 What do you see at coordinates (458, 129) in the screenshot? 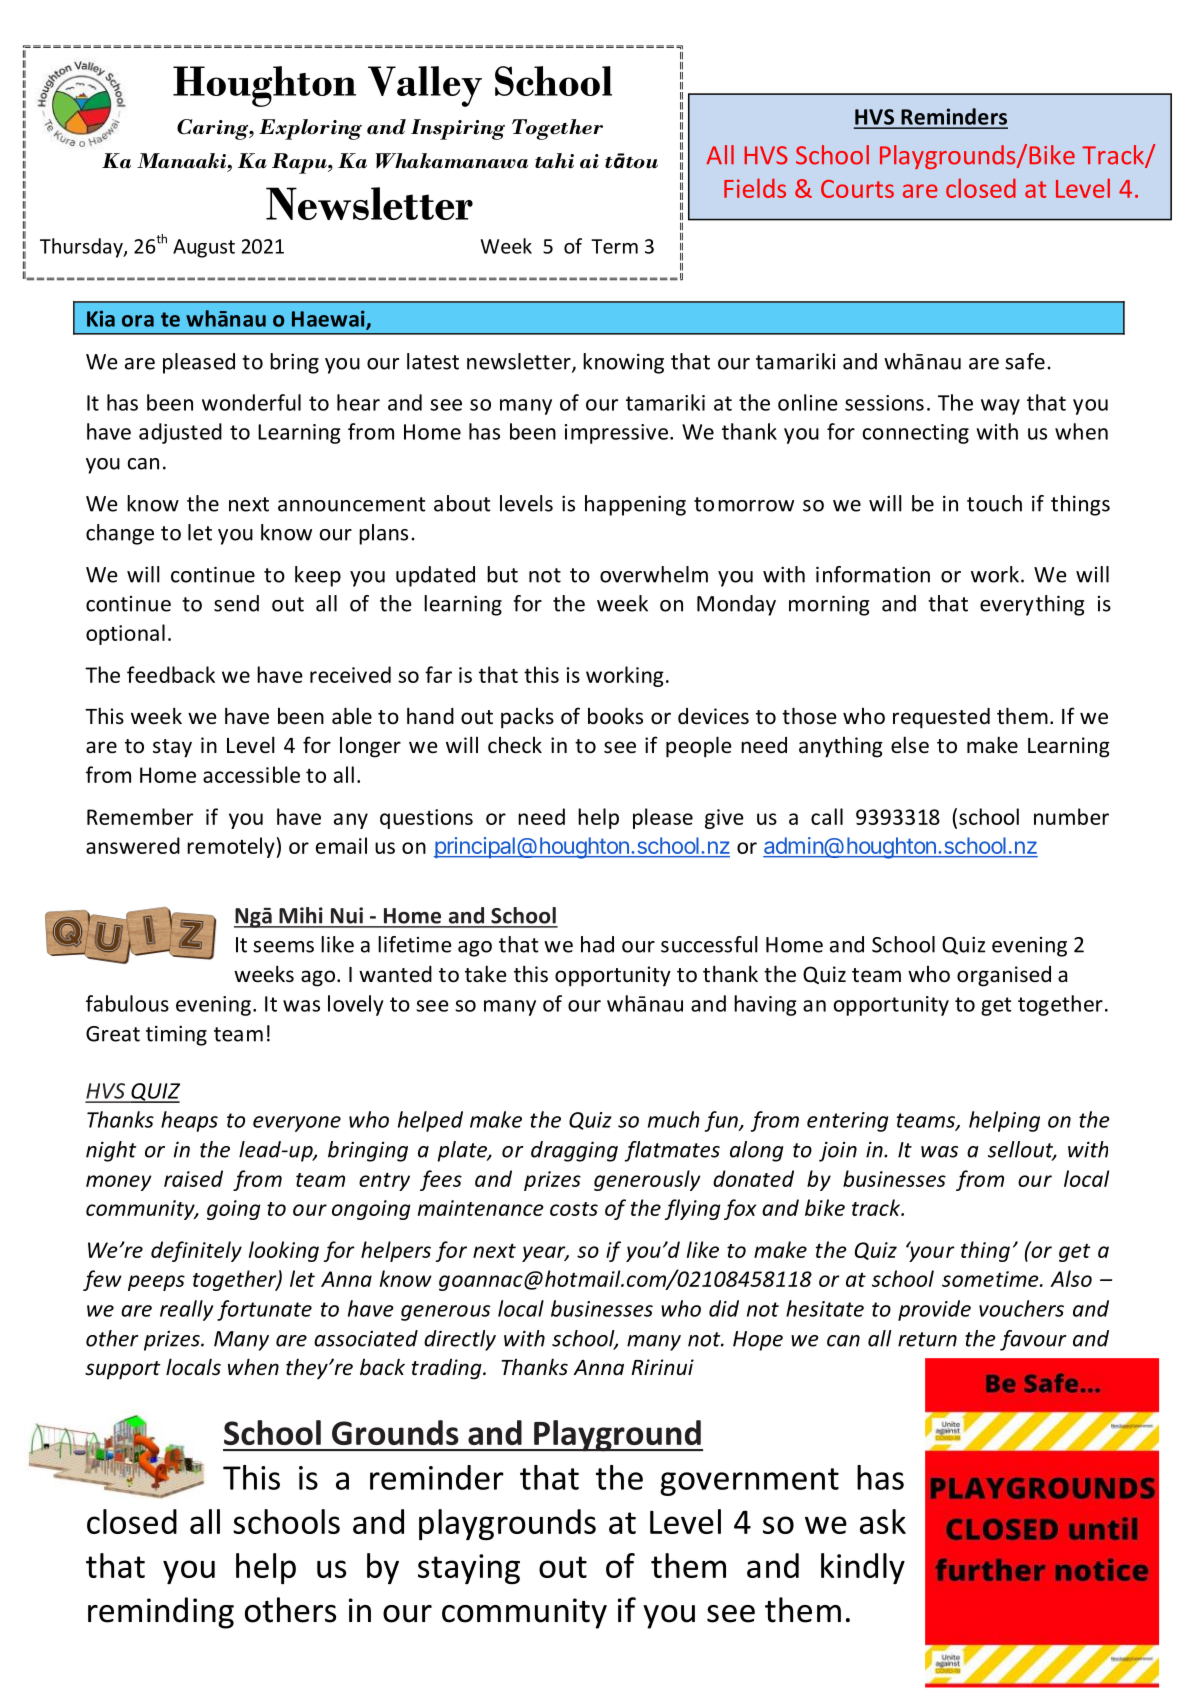
I see `Inspiring` at bounding box center [458, 129].
